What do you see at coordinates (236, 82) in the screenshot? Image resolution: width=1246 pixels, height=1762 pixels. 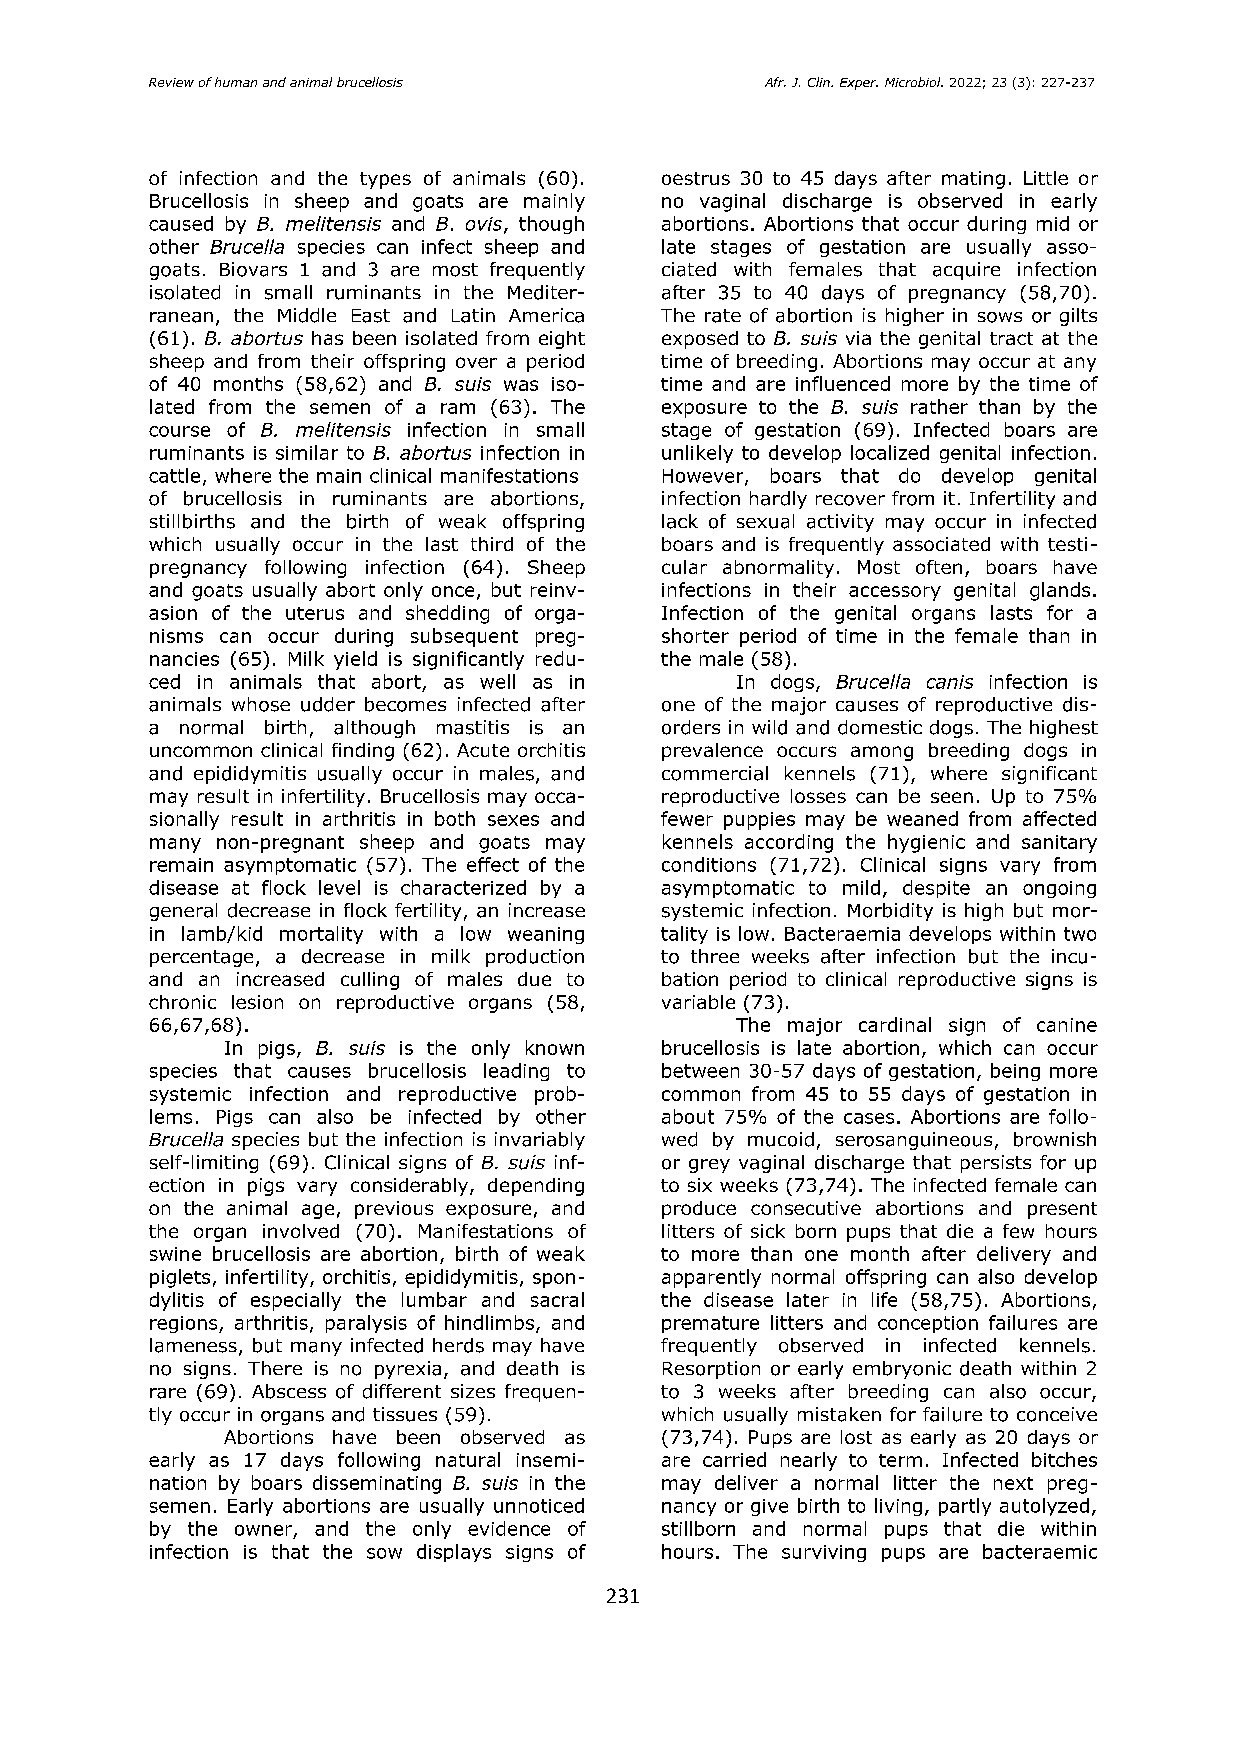 I see `human` at bounding box center [236, 82].
